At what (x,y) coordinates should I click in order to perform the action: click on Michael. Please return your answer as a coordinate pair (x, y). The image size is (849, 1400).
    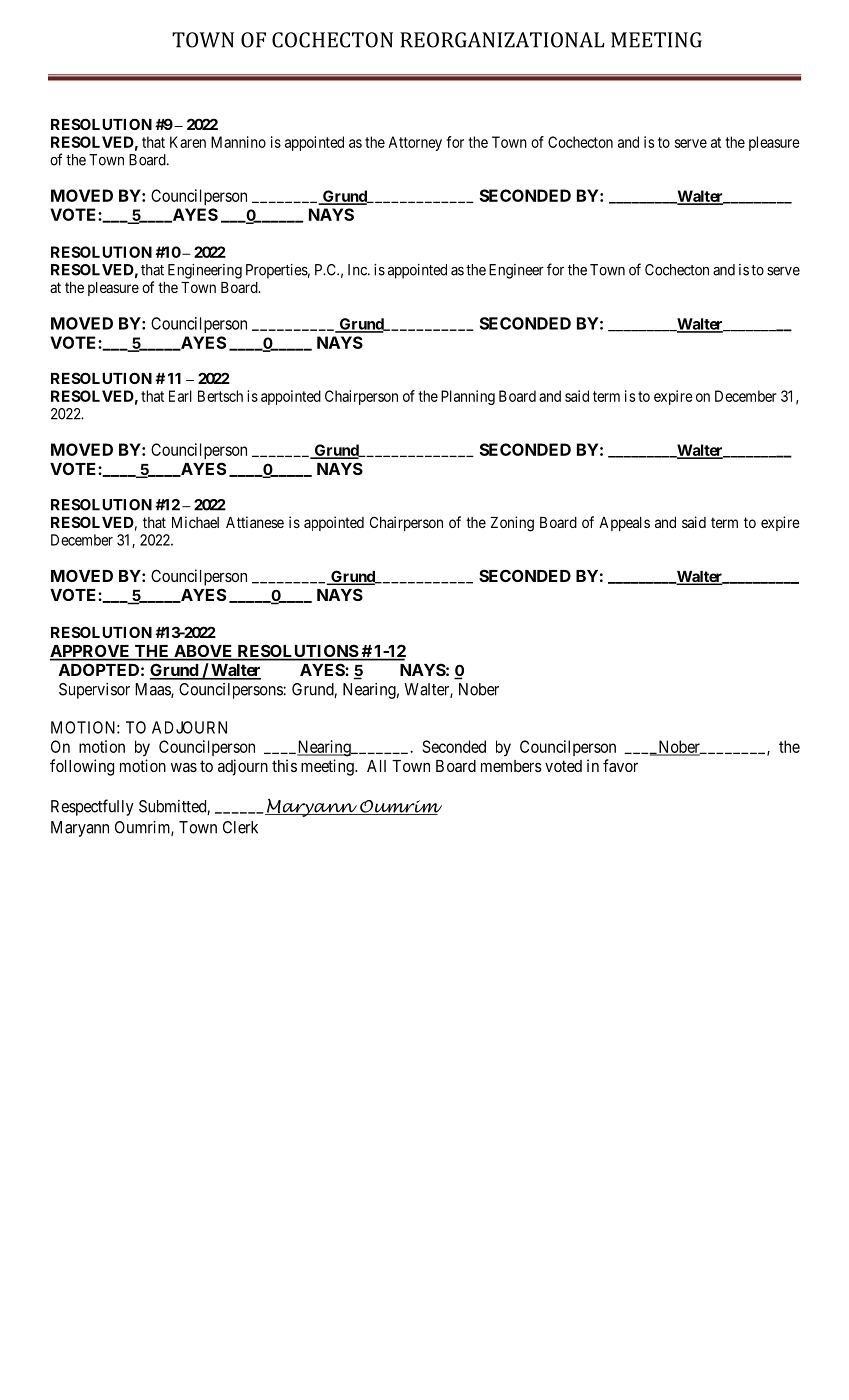
    Looking at the image, I should click on (195, 522).
